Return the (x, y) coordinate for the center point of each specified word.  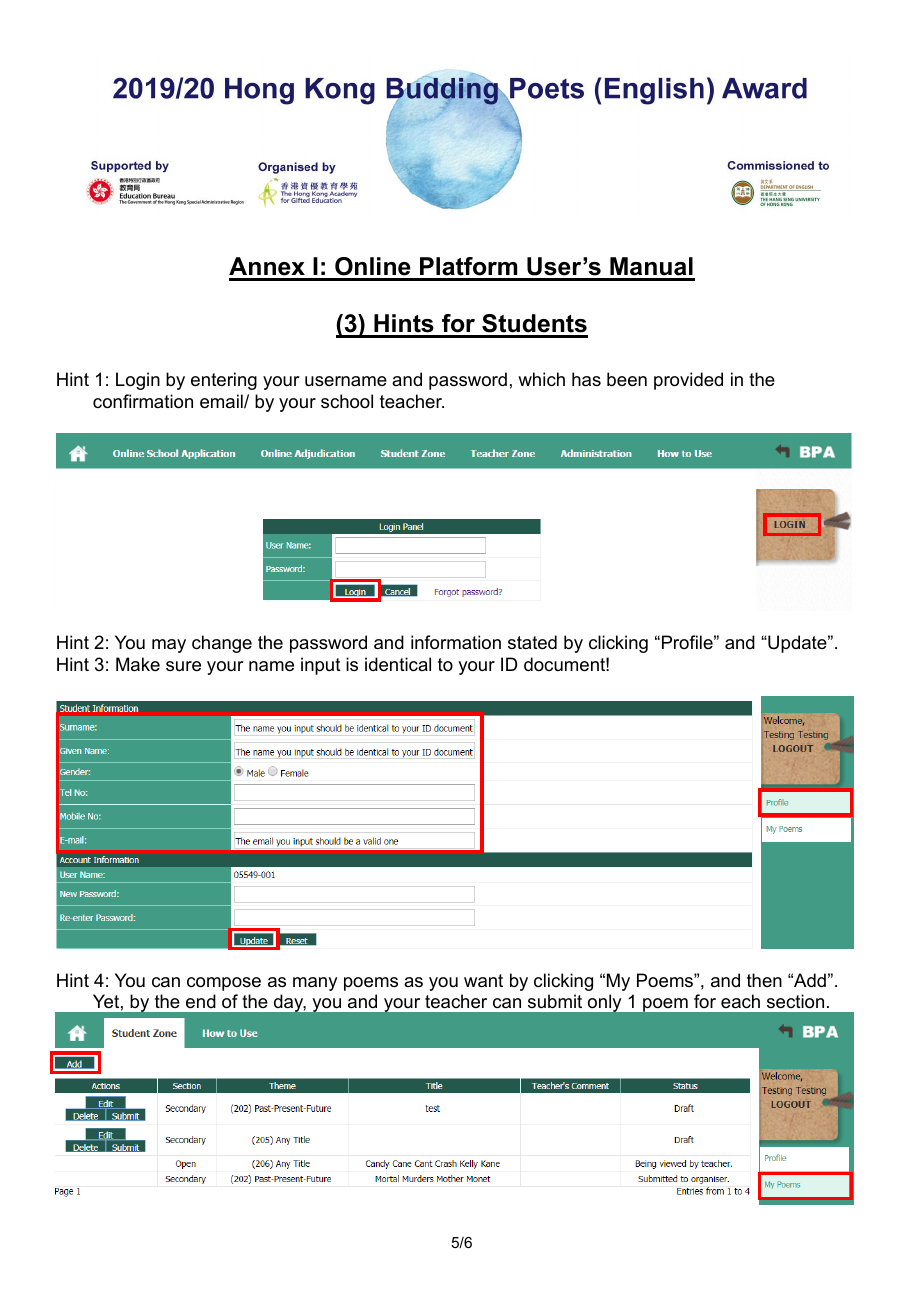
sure (183, 666)
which (541, 379)
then (764, 980)
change (222, 644)
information (456, 642)
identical (398, 664)
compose (224, 984)
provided (688, 381)
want (483, 981)
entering (224, 381)
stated (532, 642)
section (795, 1001)
